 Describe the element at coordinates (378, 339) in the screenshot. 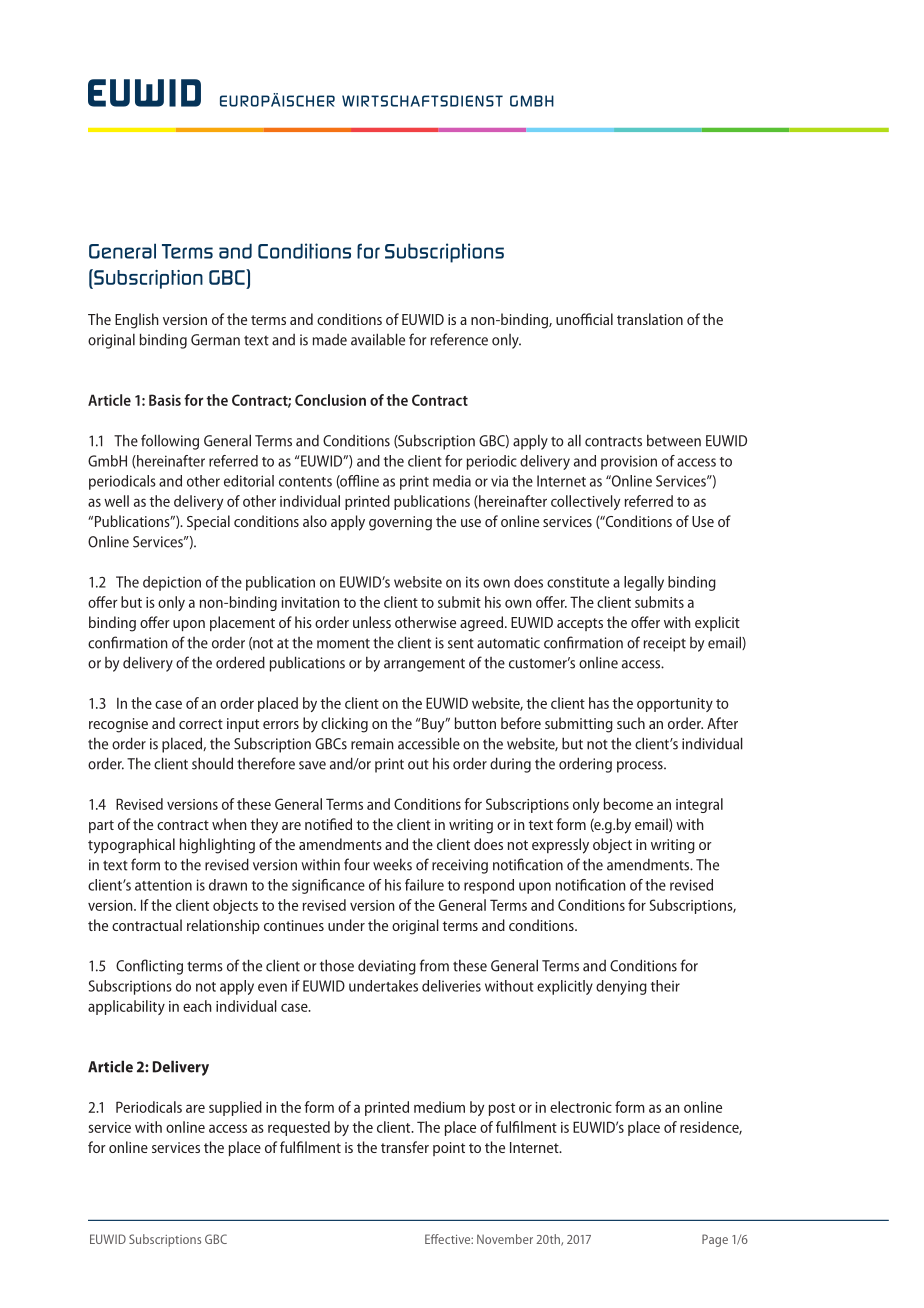

I see `available` at that location.
